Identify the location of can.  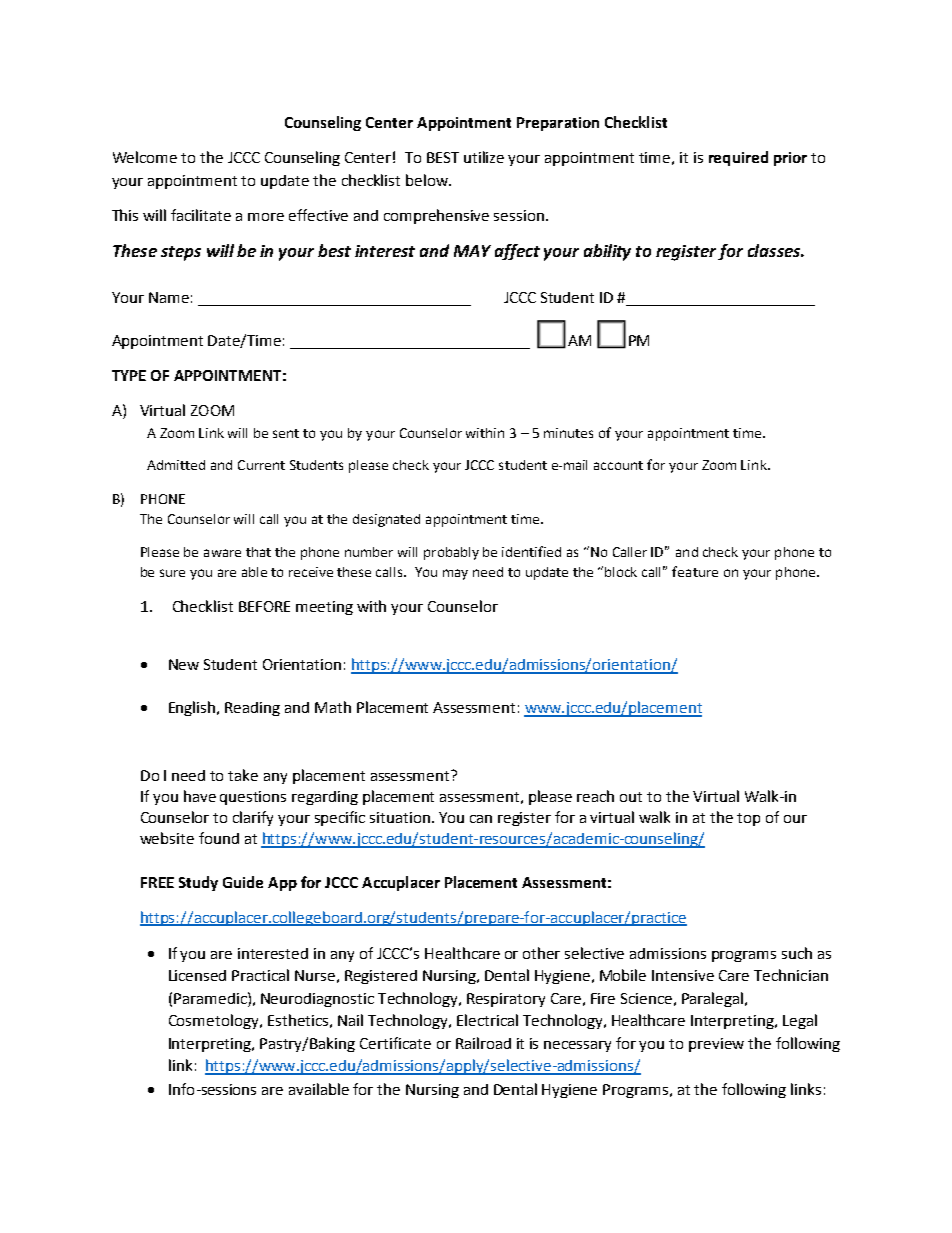
(481, 819).
